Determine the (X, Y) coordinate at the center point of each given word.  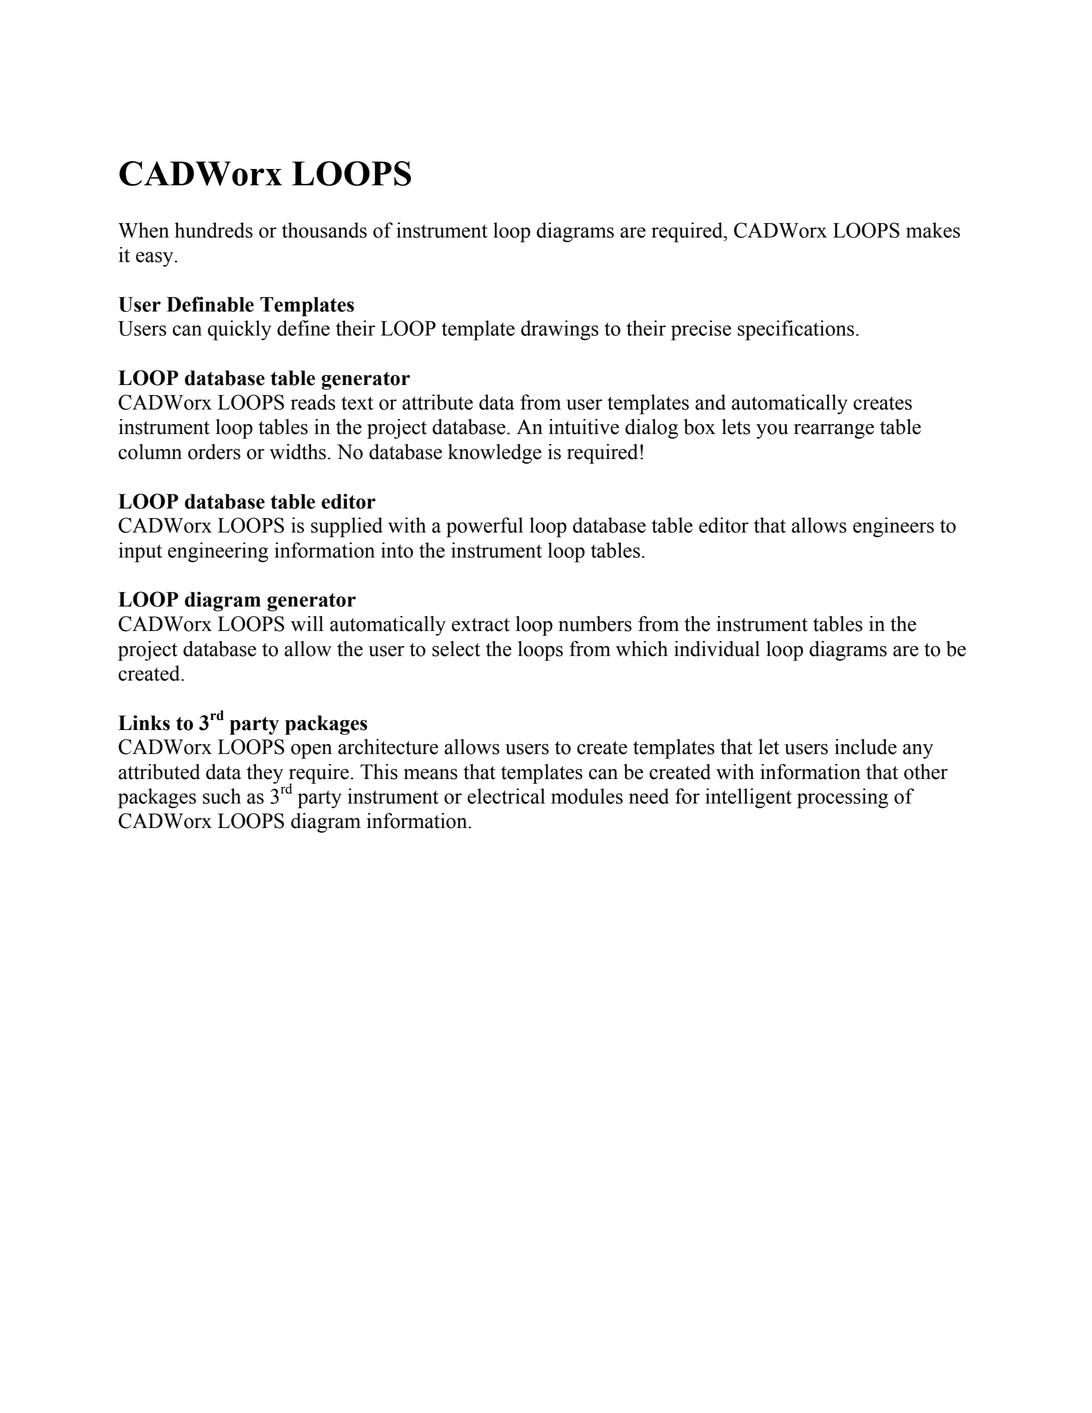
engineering (218, 552)
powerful (484, 527)
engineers (893, 527)
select (456, 649)
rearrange (834, 431)
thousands (324, 230)
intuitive (584, 427)
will (307, 623)
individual (717, 649)
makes (933, 230)
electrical (506, 796)
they (265, 774)
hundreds (214, 230)
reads (313, 402)
